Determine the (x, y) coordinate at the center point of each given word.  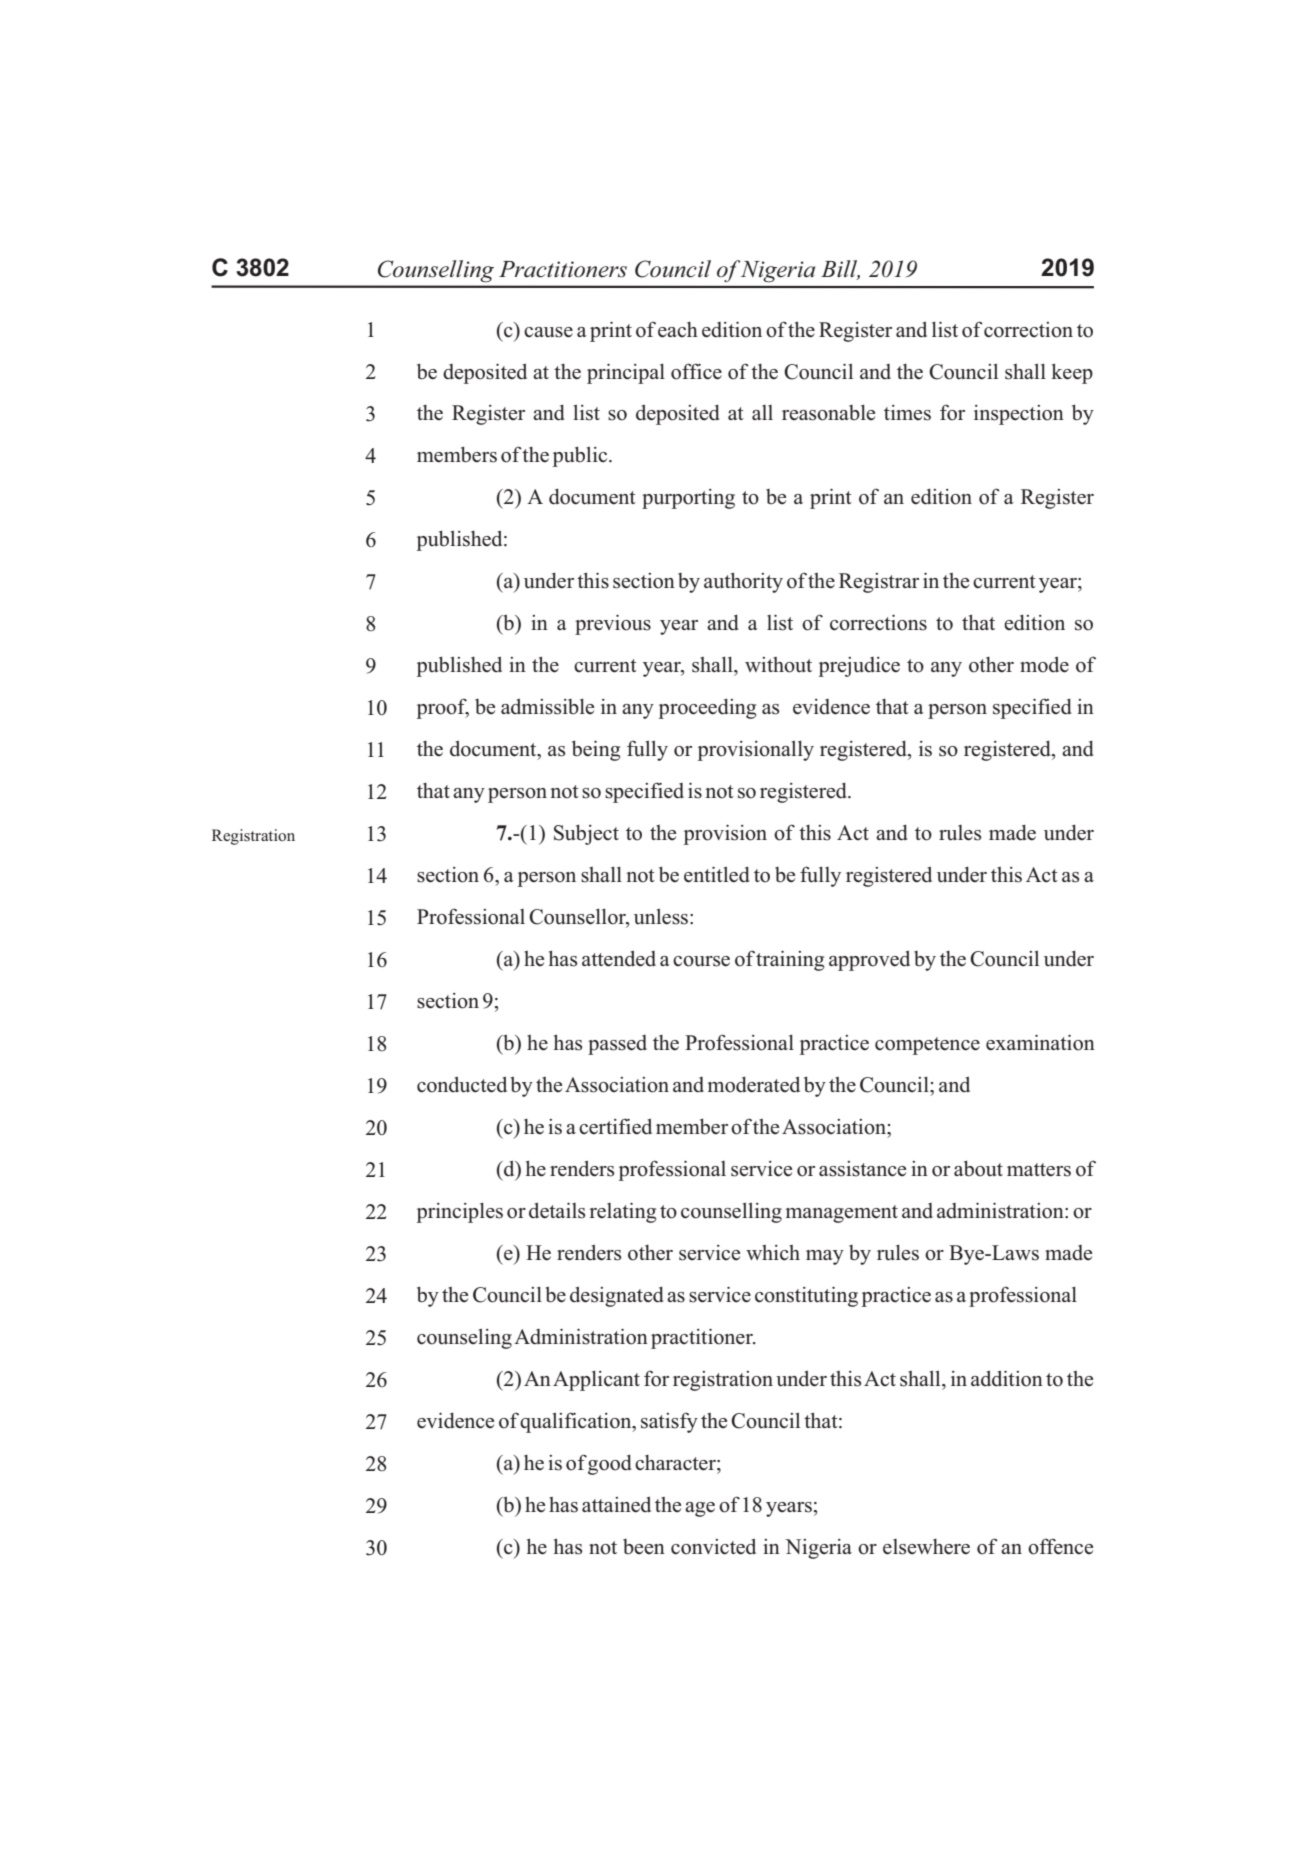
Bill (840, 270)
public (581, 456)
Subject (586, 834)
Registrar (879, 583)
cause (548, 332)
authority (743, 582)
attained (616, 1504)
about (978, 1168)
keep (1072, 373)
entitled (717, 874)
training (790, 961)
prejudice (859, 667)
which (773, 1253)
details (557, 1210)
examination (1040, 1043)
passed (617, 1045)
